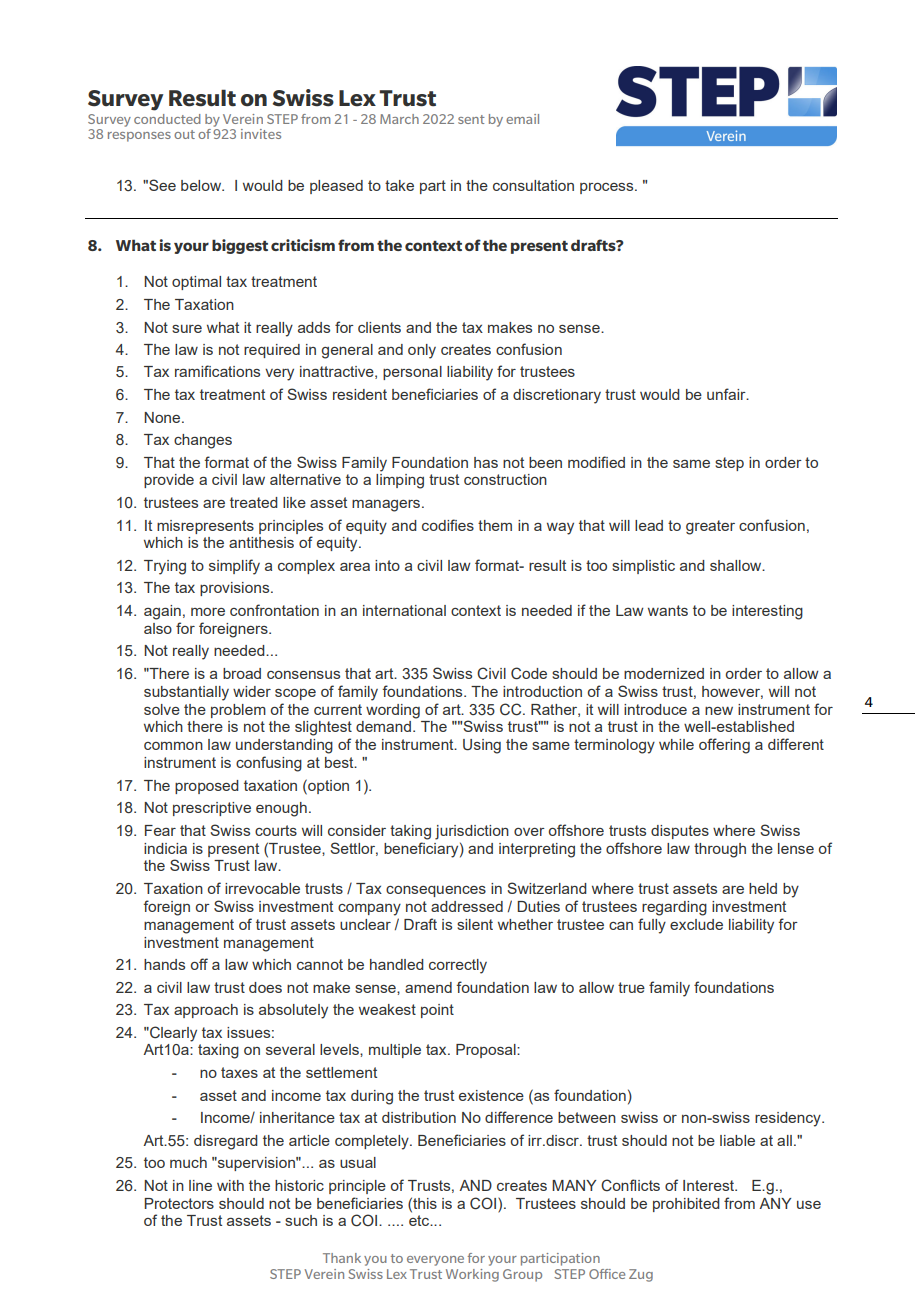 Image resolution: width=924 pixels, height=1308 pixels. What do you see at coordinates (529, 673) in the image?
I see `Code` at bounding box center [529, 673].
